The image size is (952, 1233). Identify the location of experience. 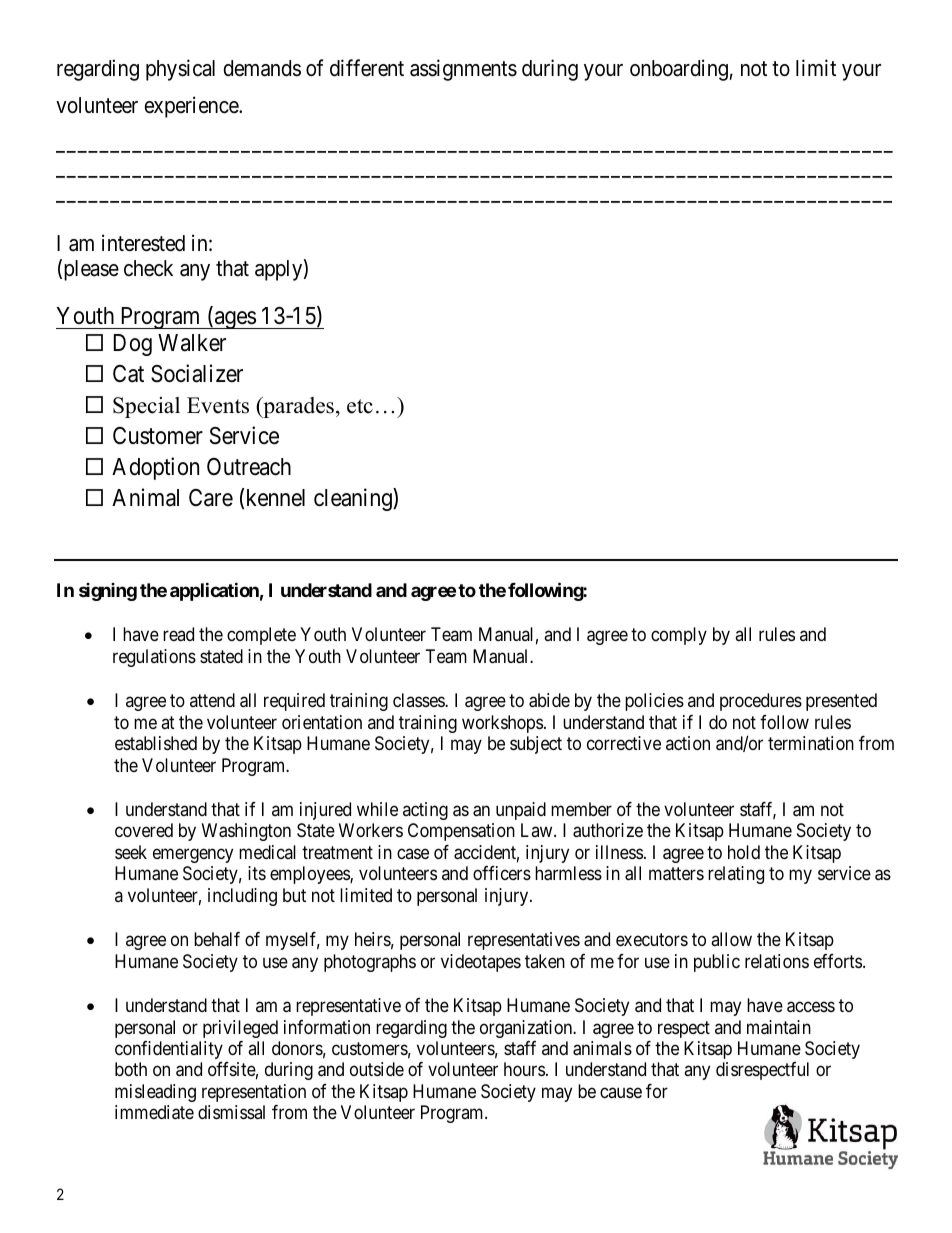
(192, 107).
